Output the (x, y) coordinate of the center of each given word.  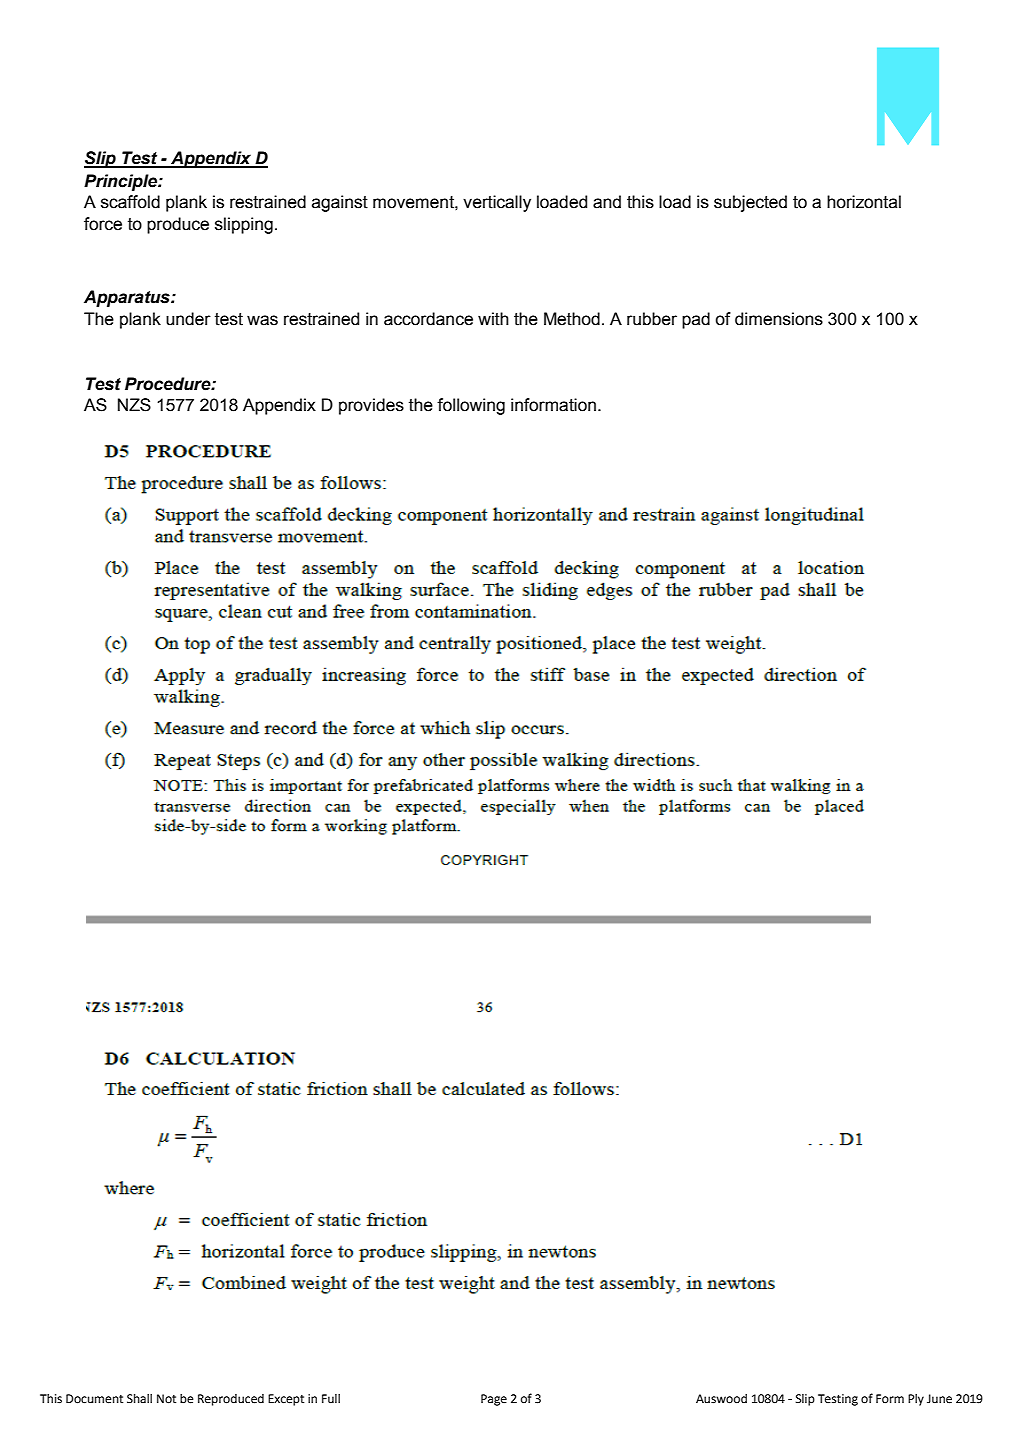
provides (371, 406)
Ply (916, 1400)
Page (494, 1400)
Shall (139, 1399)
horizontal (864, 202)
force (103, 224)
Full (331, 1399)
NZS (134, 405)
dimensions (779, 319)
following (471, 406)
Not (166, 1399)
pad (696, 320)
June (939, 1399)
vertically (497, 203)
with (493, 319)
